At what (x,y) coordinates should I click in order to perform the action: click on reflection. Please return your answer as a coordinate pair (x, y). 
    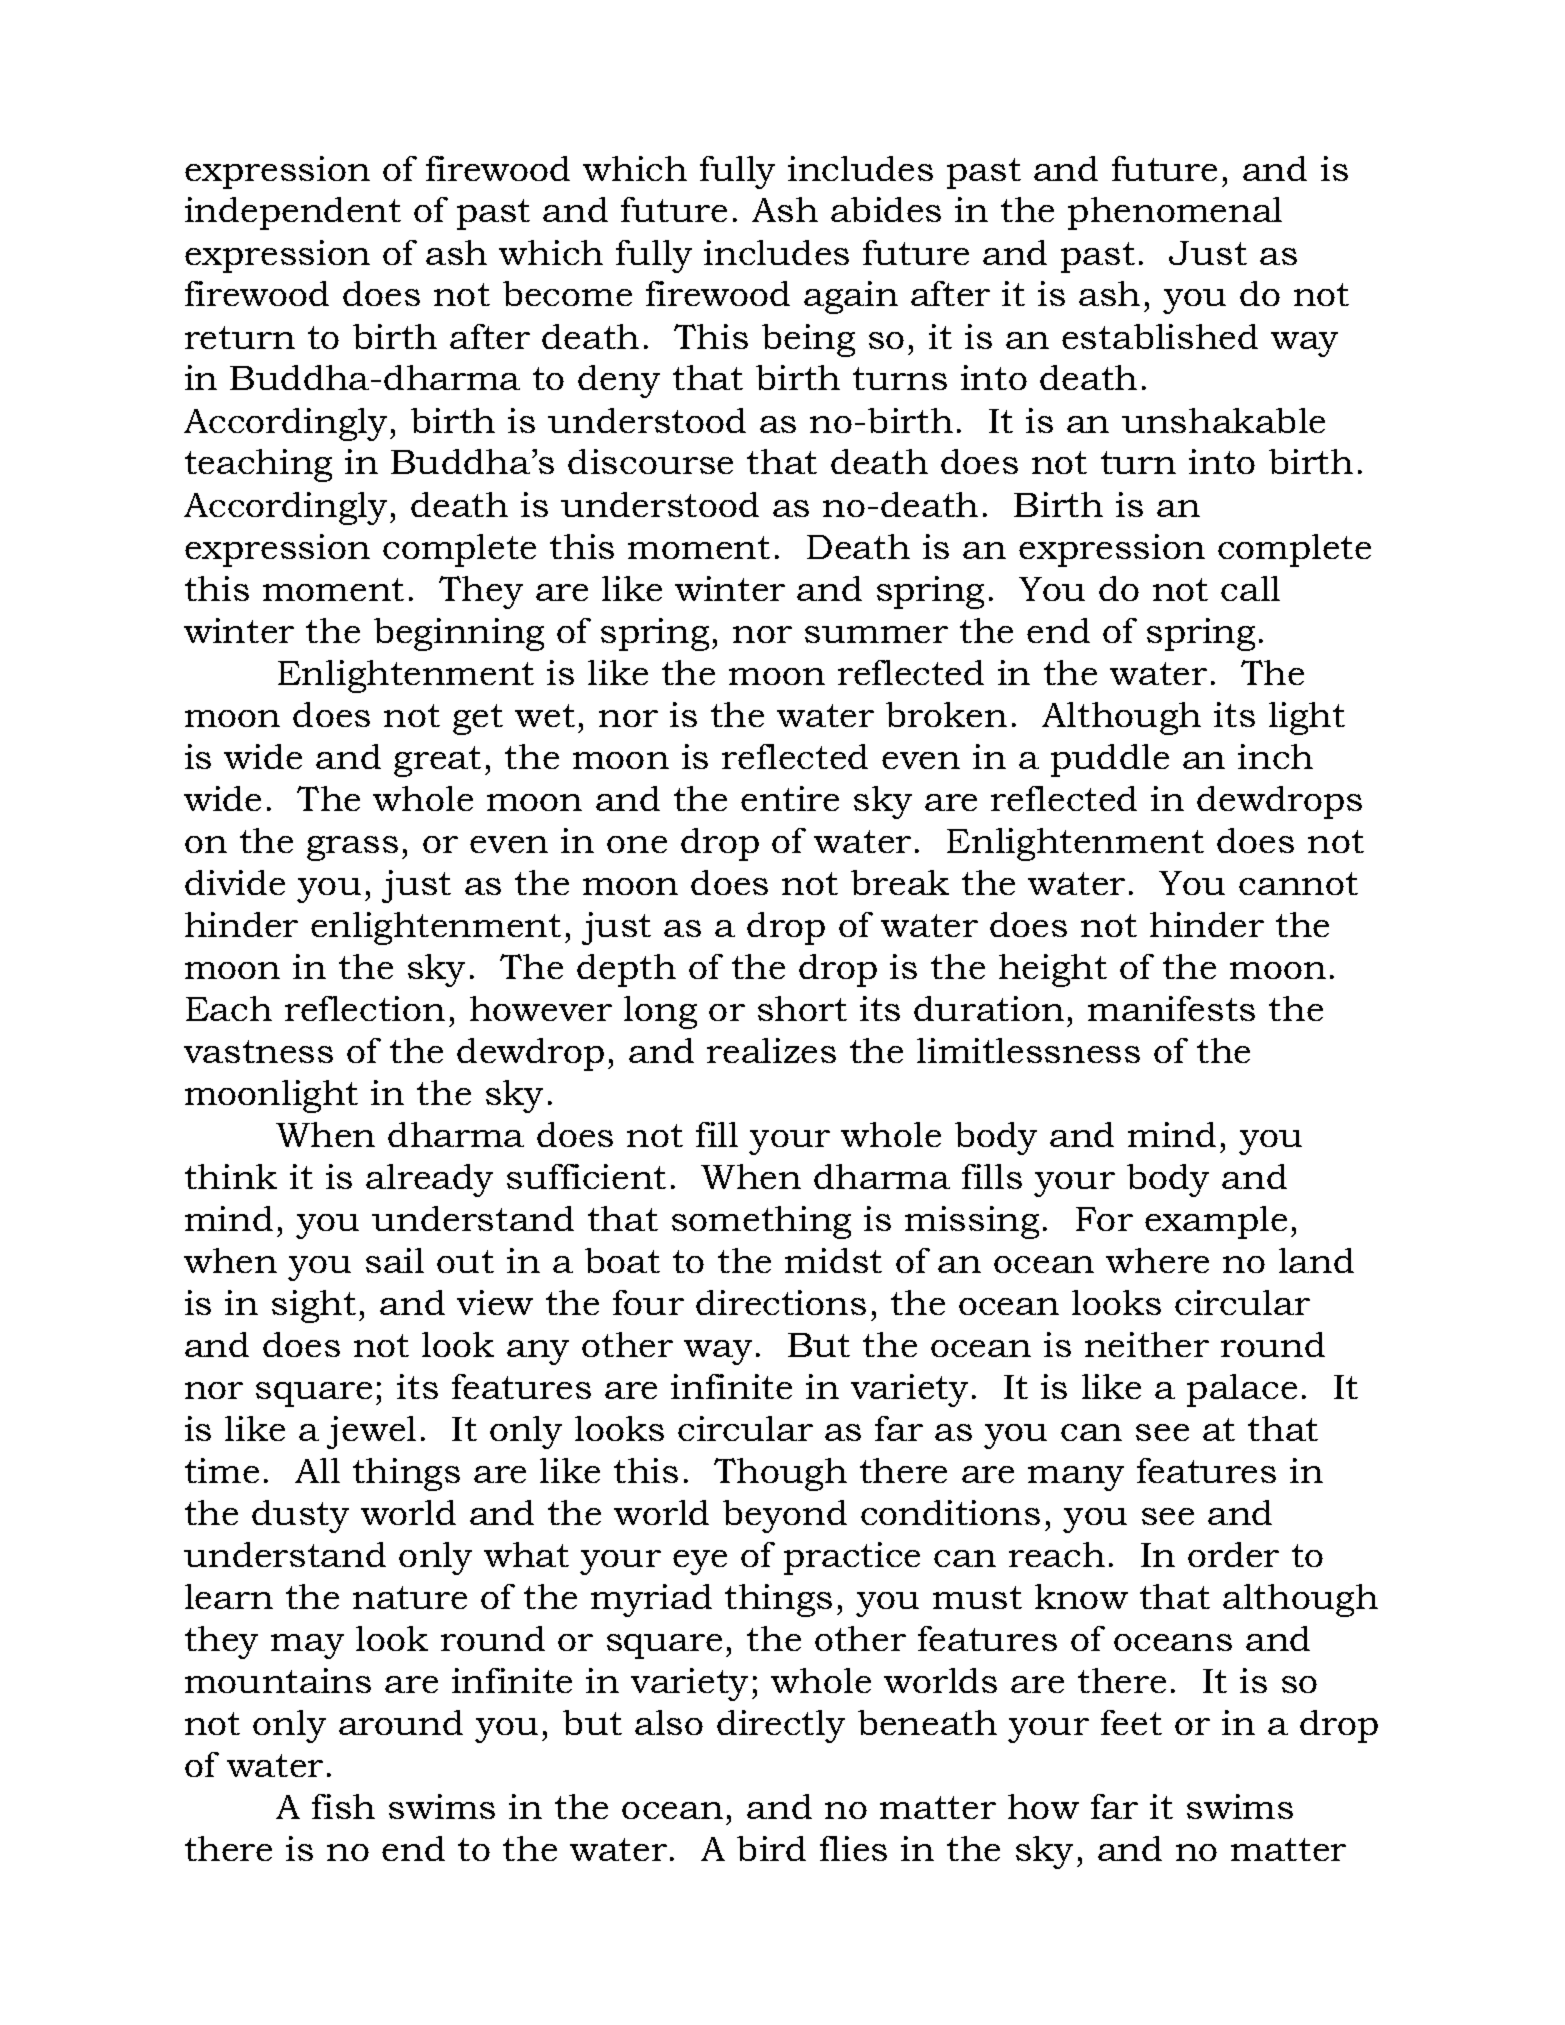
    Looking at the image, I should click on (365, 1008).
